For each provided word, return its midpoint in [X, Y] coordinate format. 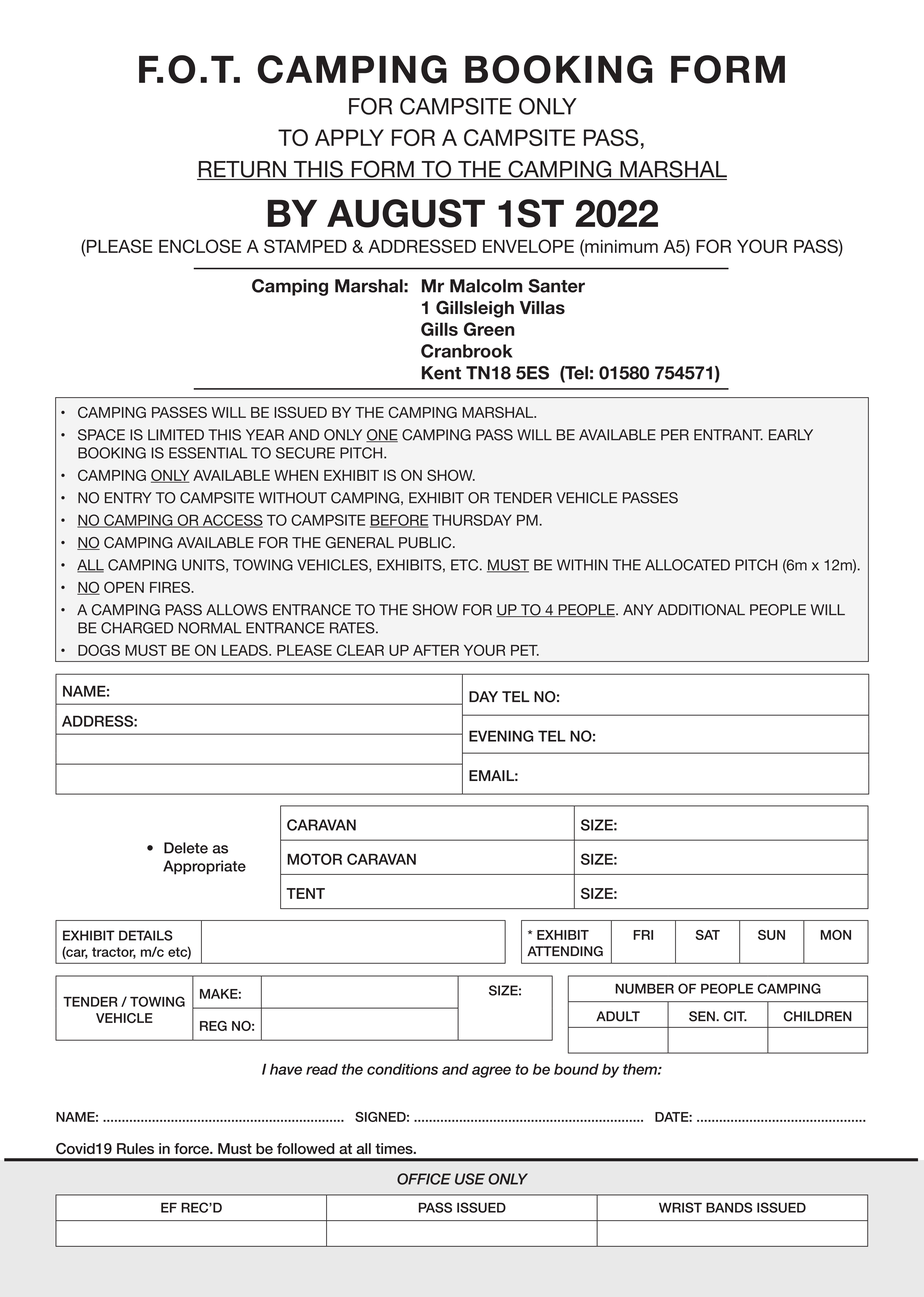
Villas [542, 308]
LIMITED [176, 435]
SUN [771, 935]
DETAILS [146, 935]
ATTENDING [565, 951]
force [192, 1148]
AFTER [436, 650]
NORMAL [210, 628]
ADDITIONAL [701, 610]
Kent [441, 373]
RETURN [242, 170]
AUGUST [406, 213]
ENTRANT [728, 435]
